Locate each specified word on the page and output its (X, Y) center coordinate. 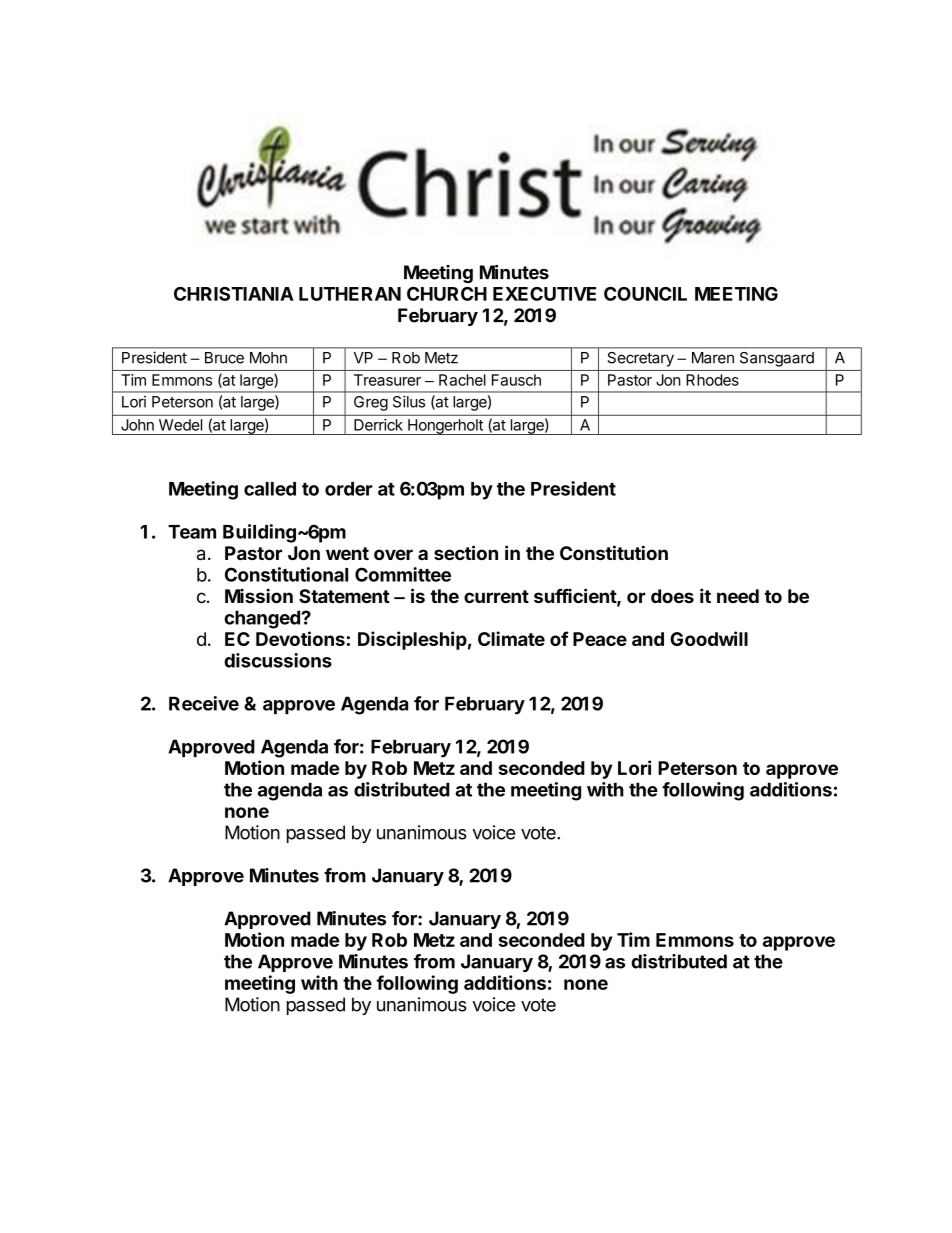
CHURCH (447, 294)
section (466, 552)
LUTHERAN (350, 294)
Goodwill (709, 638)
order (349, 489)
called (270, 489)
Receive (204, 703)
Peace (600, 639)
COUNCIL (645, 294)
